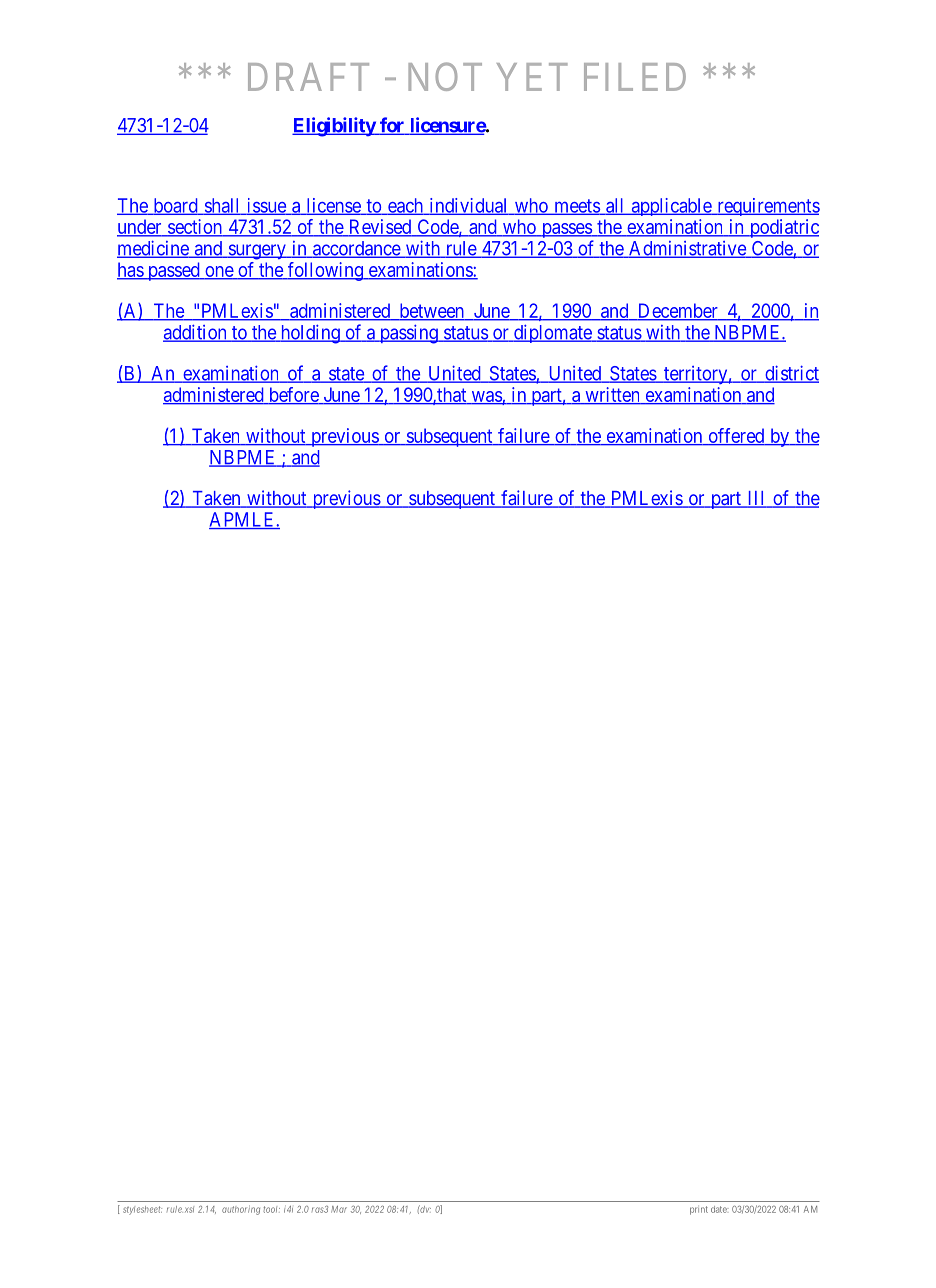 The width and height of the image is (936, 1288). Describe the element at coordinates (293, 395) in the image. I see `before` at that location.
